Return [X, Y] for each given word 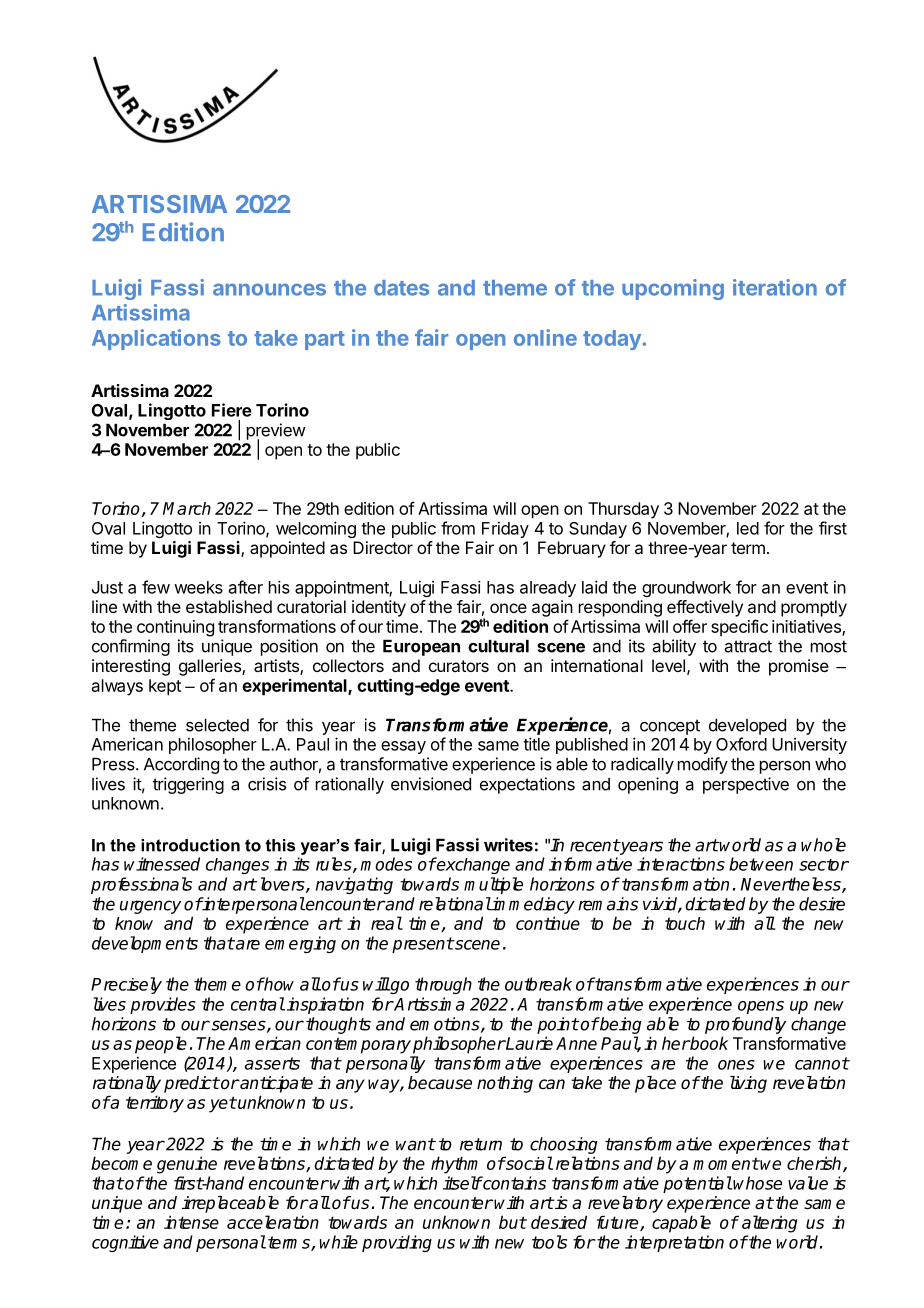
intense [191, 1222]
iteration [775, 287]
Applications [156, 339]
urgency [150, 907]
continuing [175, 628]
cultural [498, 646]
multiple [493, 885]
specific [739, 627]
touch [685, 923]
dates [401, 288]
